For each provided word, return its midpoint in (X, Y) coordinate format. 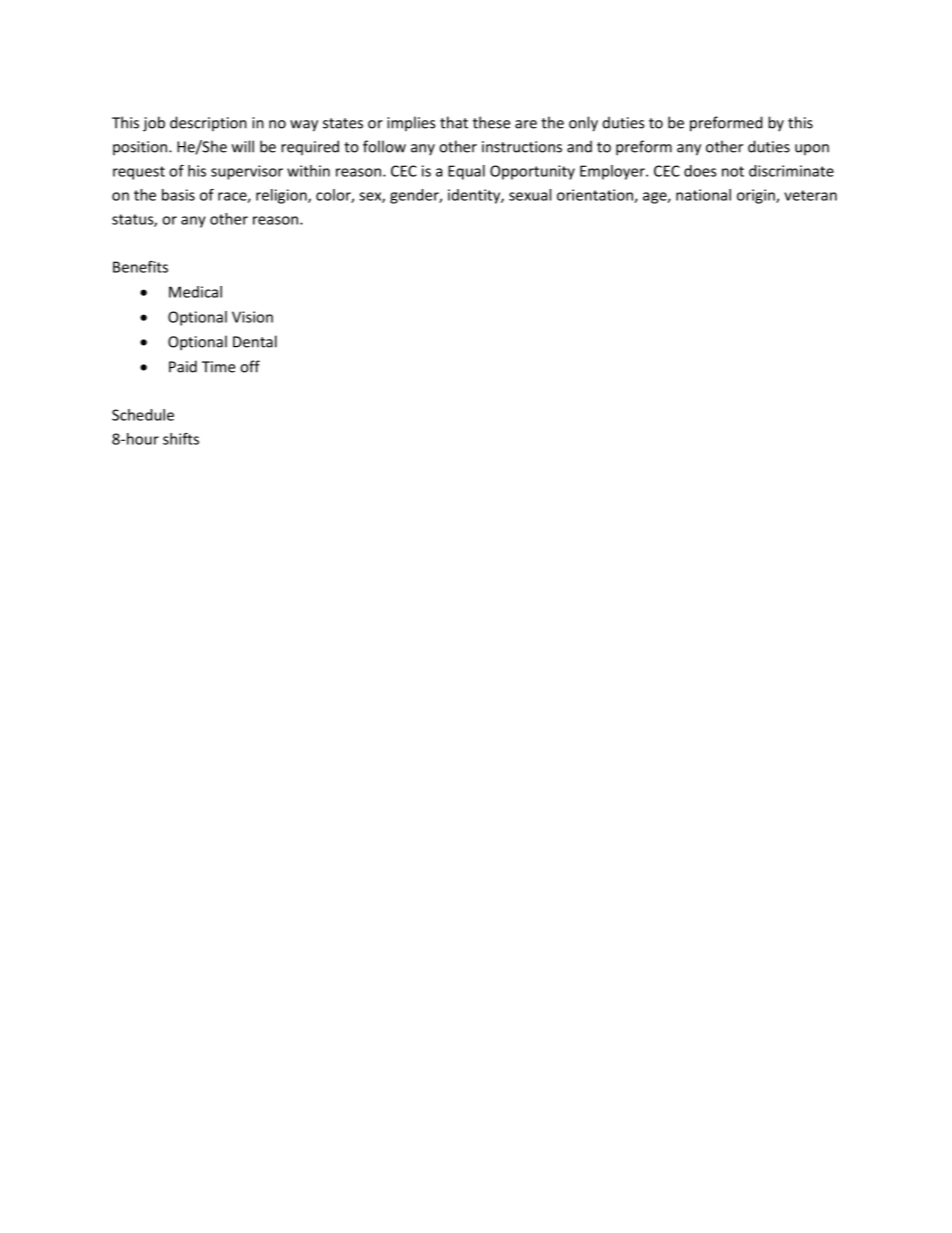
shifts (181, 439)
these (491, 122)
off (250, 366)
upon (812, 149)
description (208, 123)
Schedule (143, 415)
